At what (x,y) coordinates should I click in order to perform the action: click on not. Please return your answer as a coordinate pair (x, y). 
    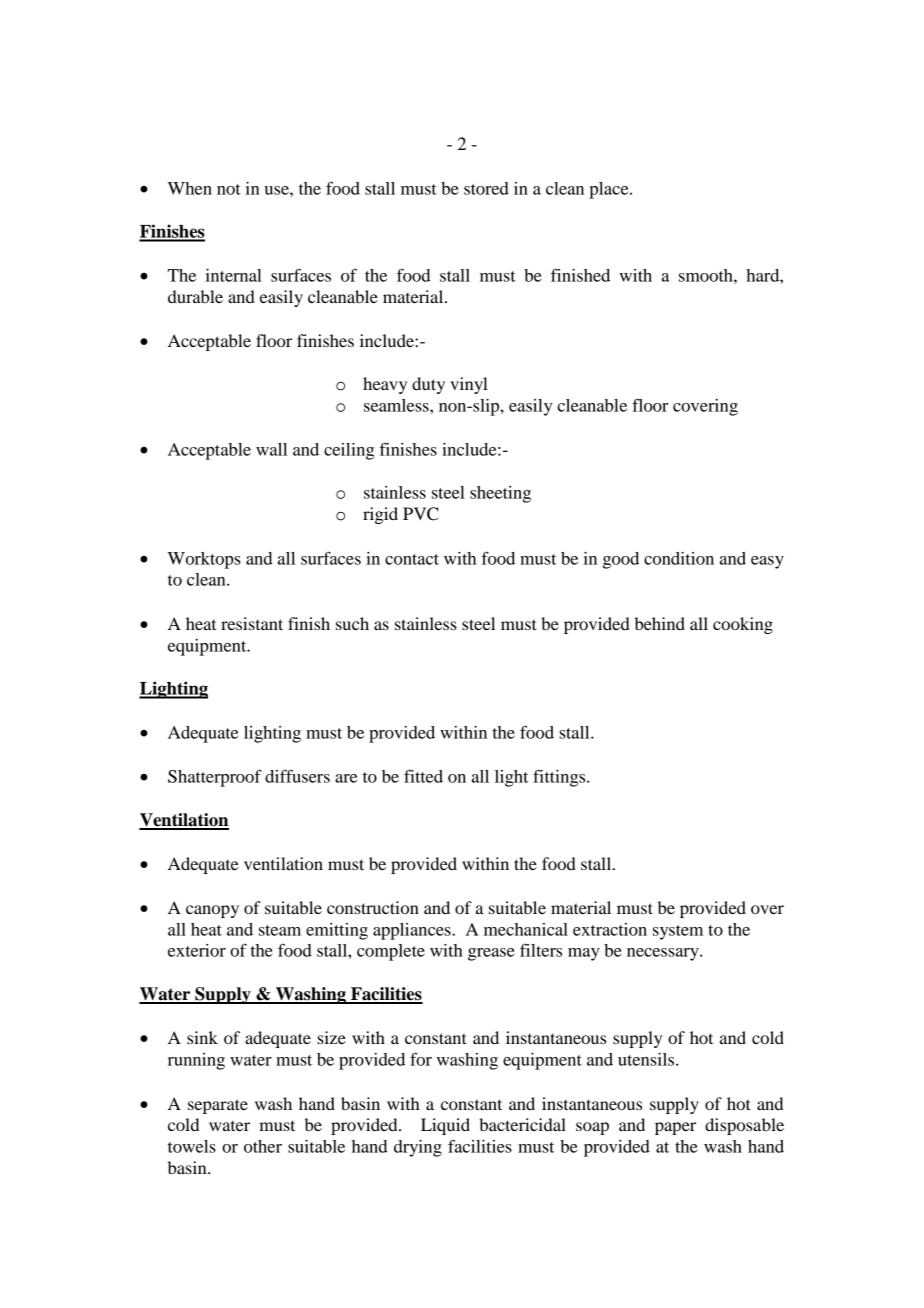
    Looking at the image, I should click on (229, 189).
